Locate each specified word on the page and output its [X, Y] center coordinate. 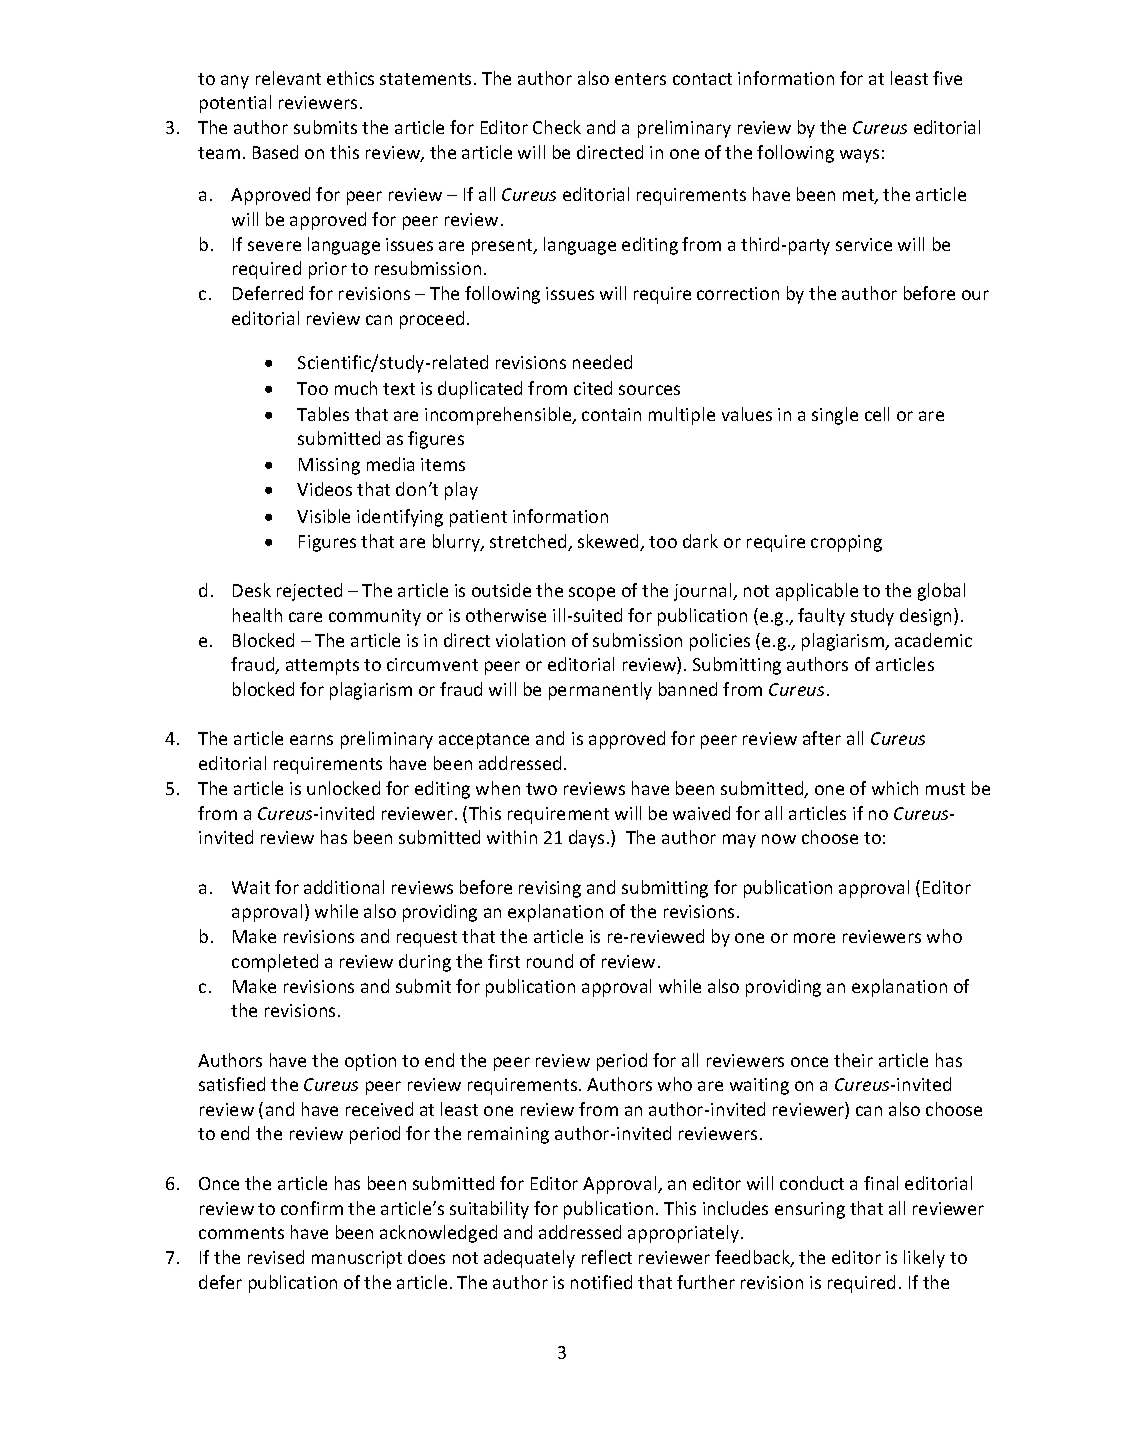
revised [276, 1257]
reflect [607, 1257]
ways [859, 156]
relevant [288, 78]
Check [557, 127]
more [814, 938]
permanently [600, 691]
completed [275, 963]
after [822, 738]
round [550, 961]
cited [593, 388]
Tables [323, 414]
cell [877, 414]
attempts [322, 667]
